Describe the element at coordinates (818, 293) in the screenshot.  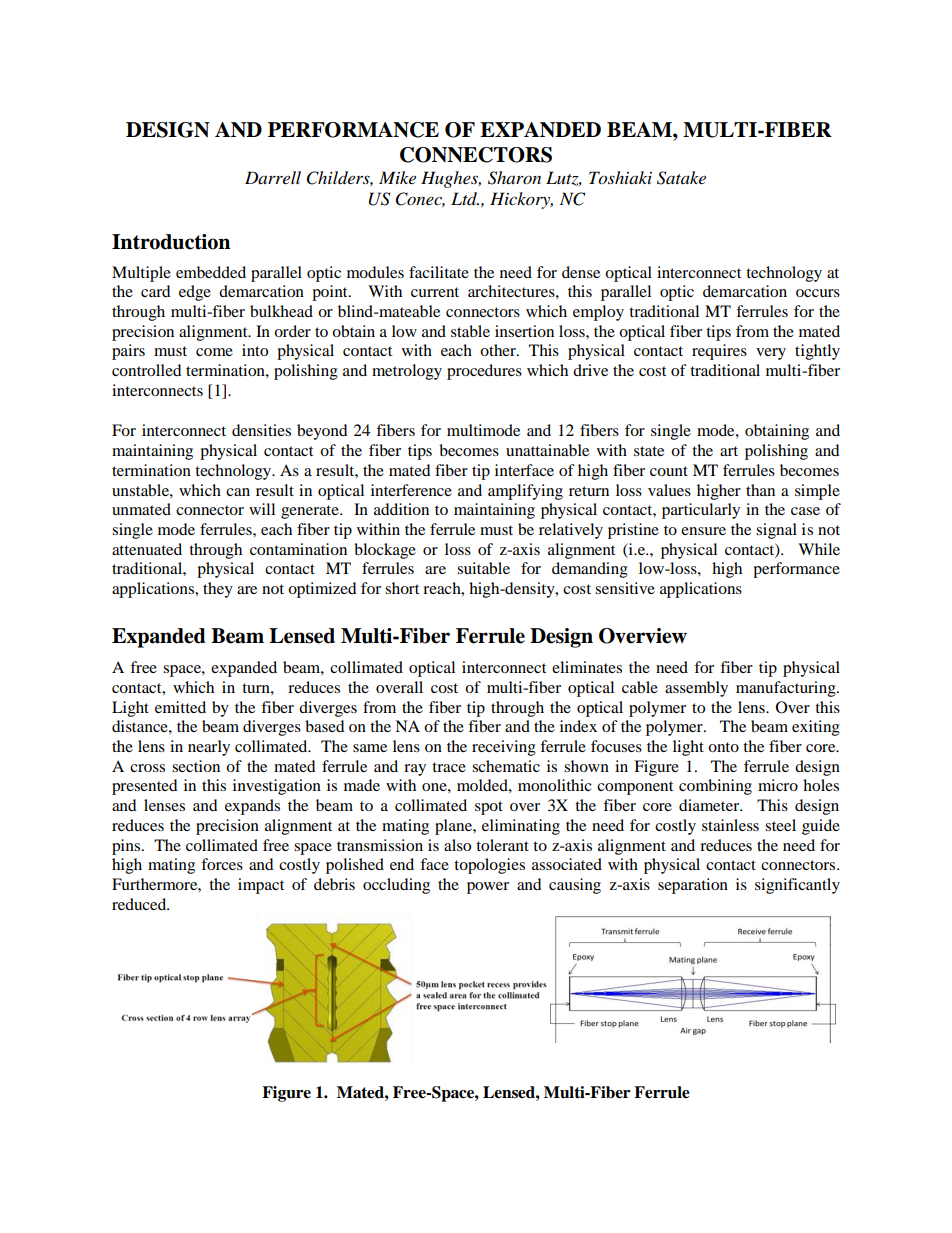
I see `occurs` at that location.
